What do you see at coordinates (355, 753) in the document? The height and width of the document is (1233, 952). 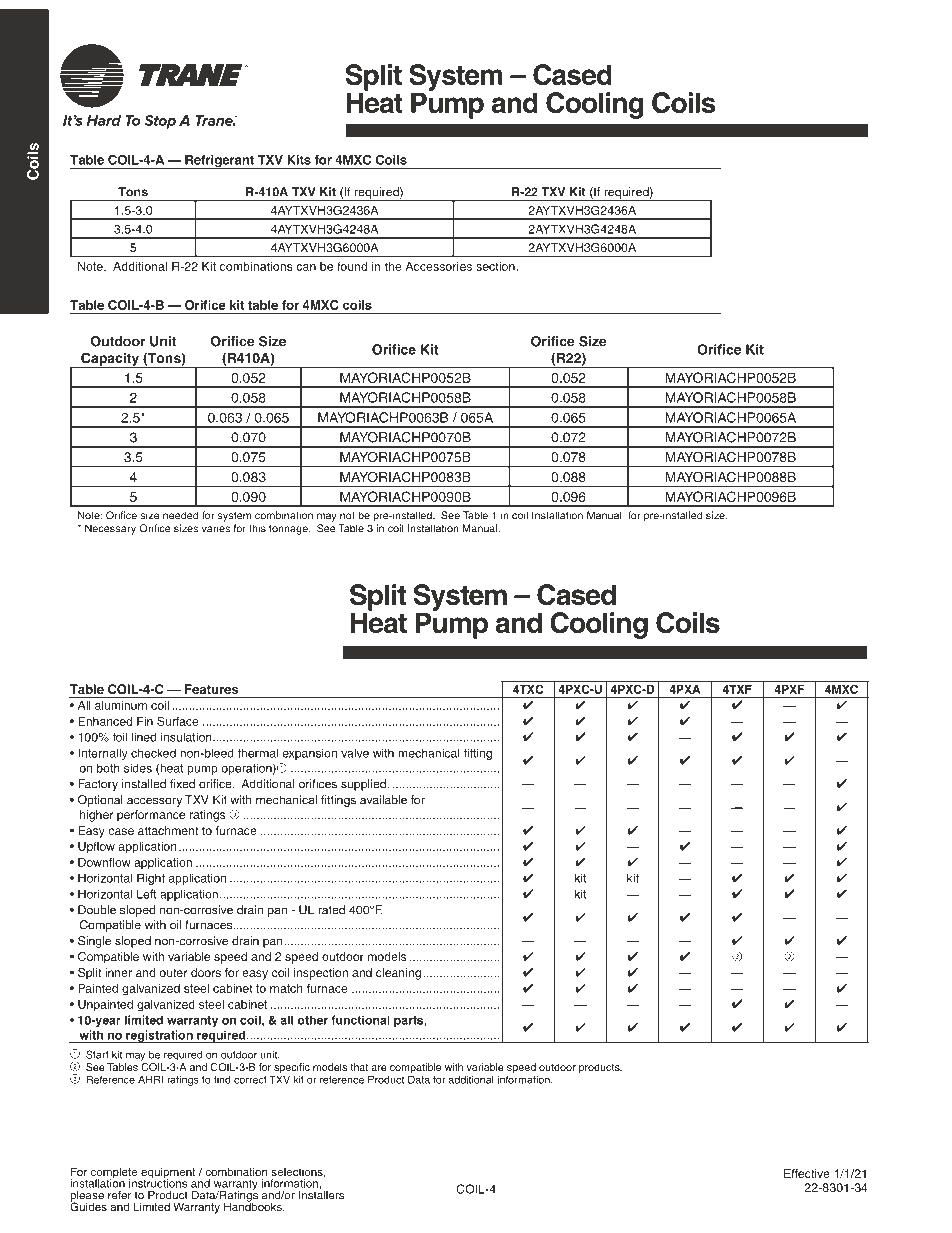 I see `valve` at bounding box center [355, 753].
